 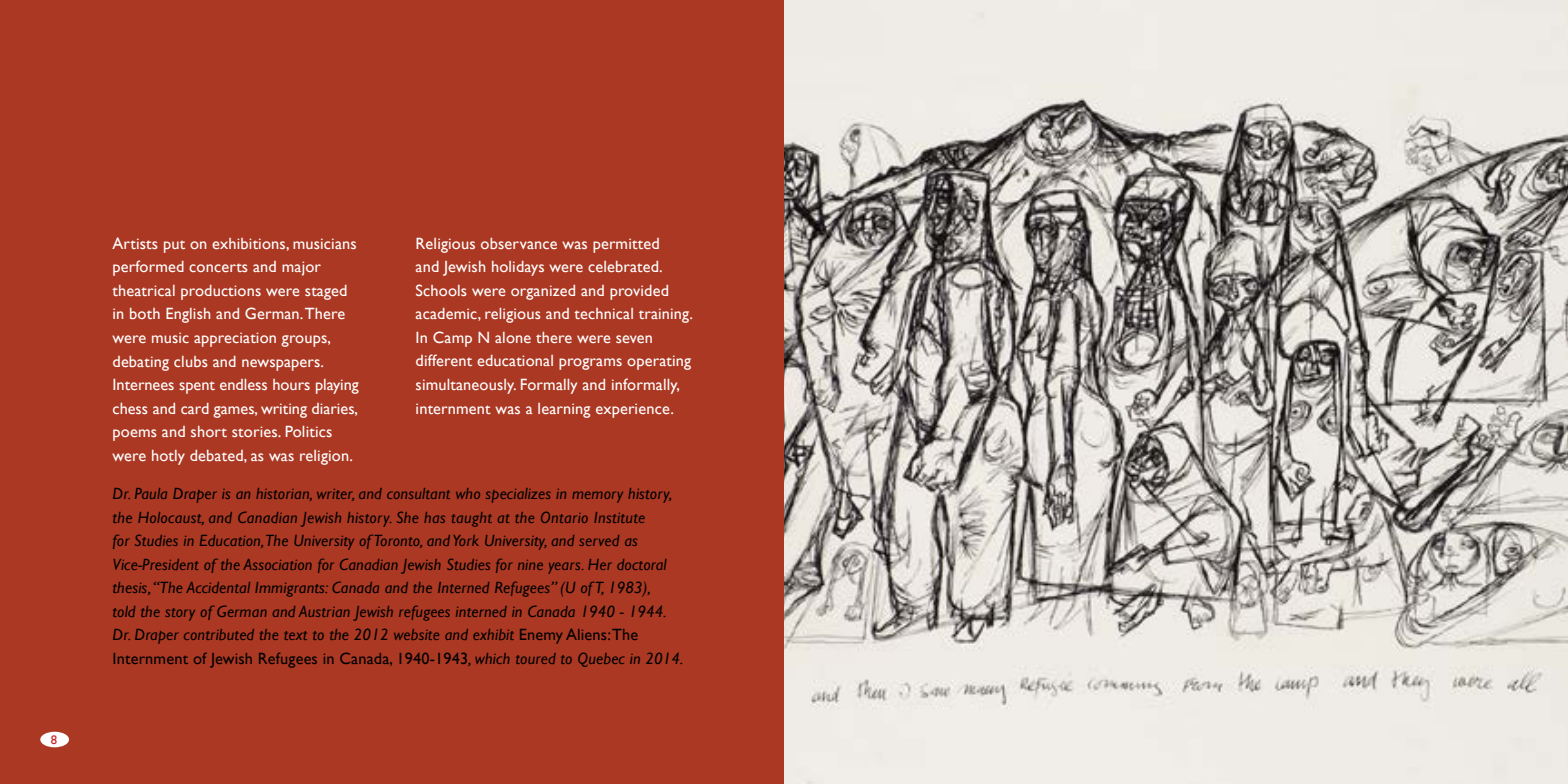 I want to click on website, so click(x=416, y=634).
